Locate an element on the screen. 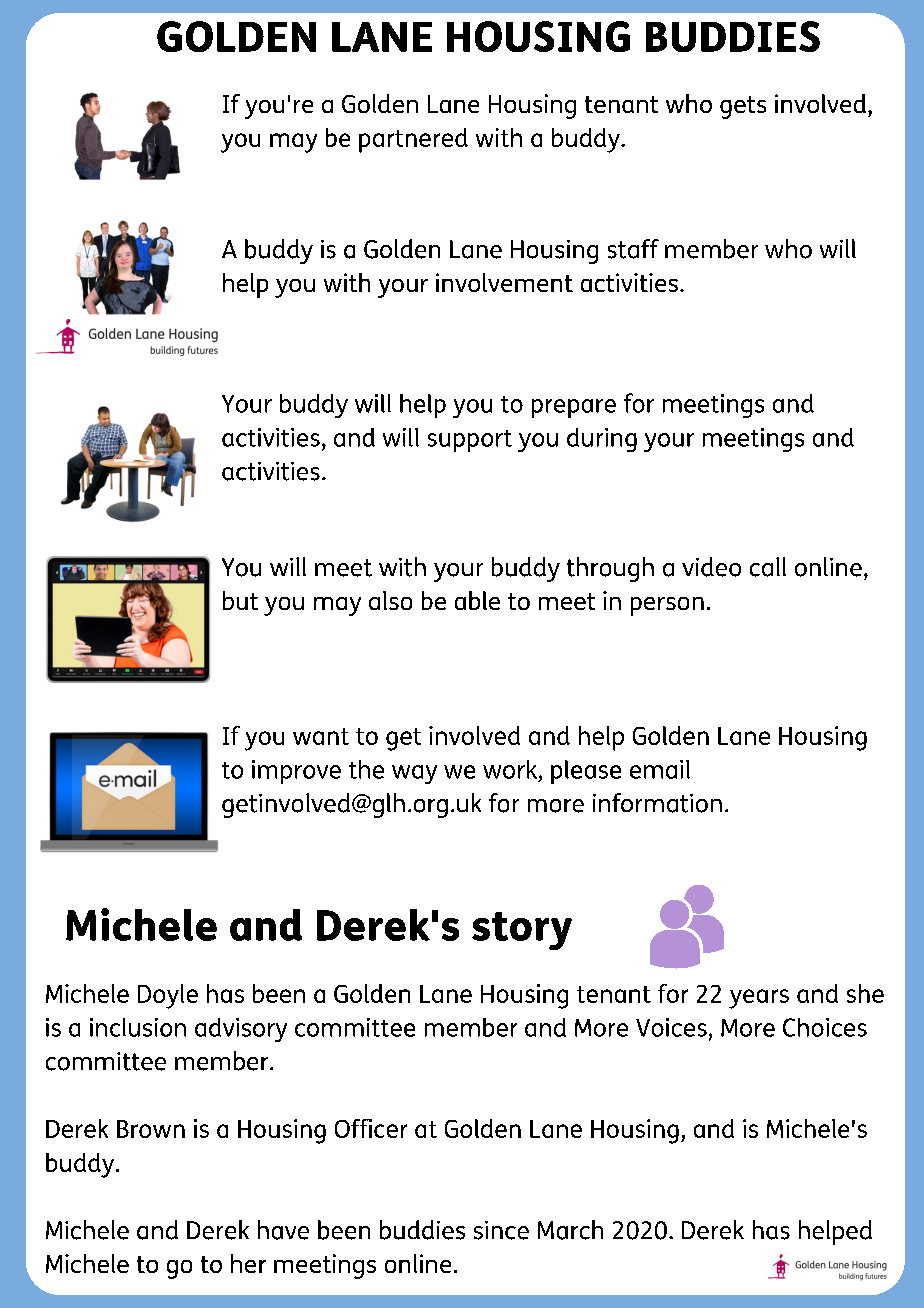  person is located at coordinates (667, 606).
